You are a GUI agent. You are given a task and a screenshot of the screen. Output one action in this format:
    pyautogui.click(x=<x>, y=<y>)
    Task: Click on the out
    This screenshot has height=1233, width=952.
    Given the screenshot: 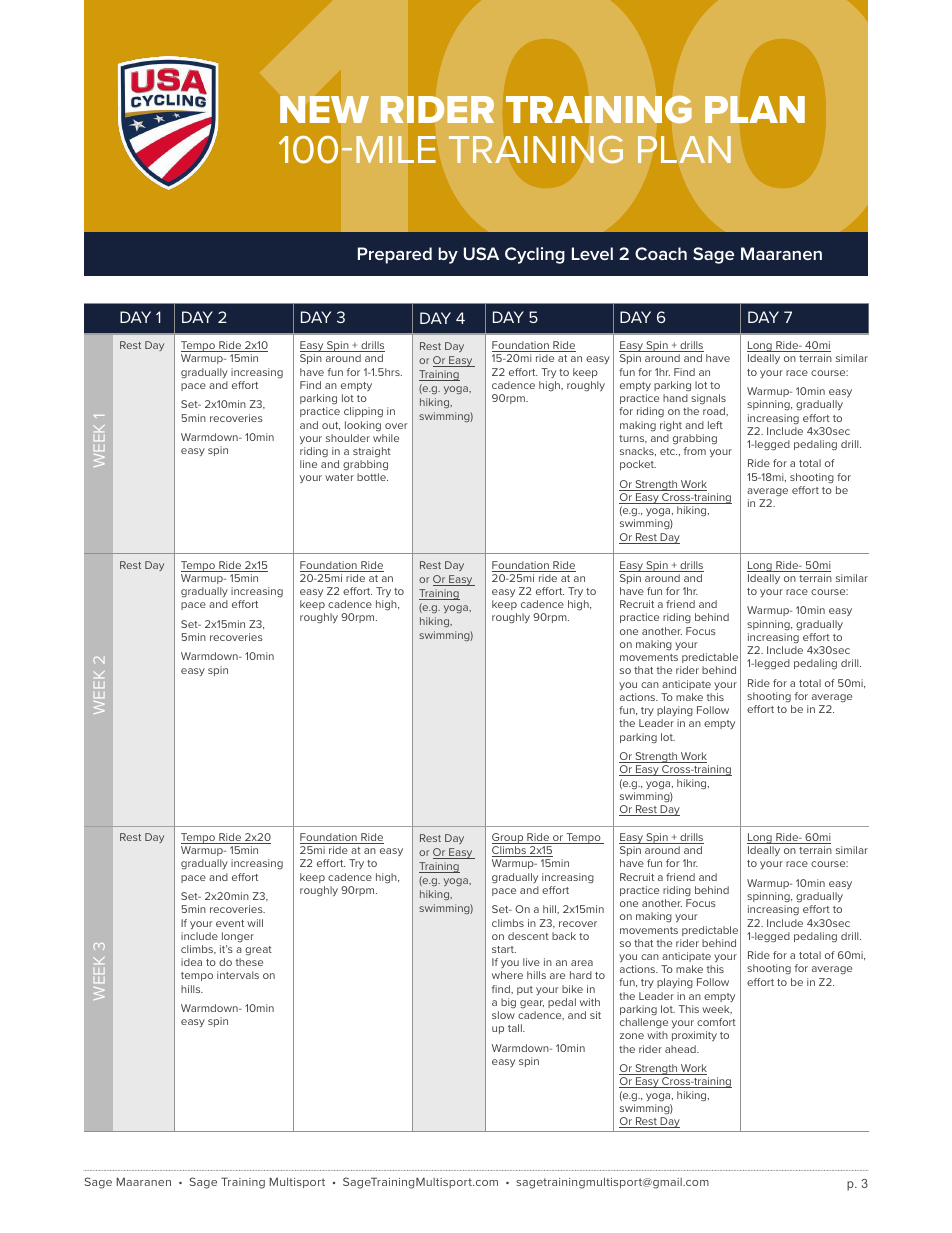 What is the action you would take?
    pyautogui.click(x=331, y=426)
